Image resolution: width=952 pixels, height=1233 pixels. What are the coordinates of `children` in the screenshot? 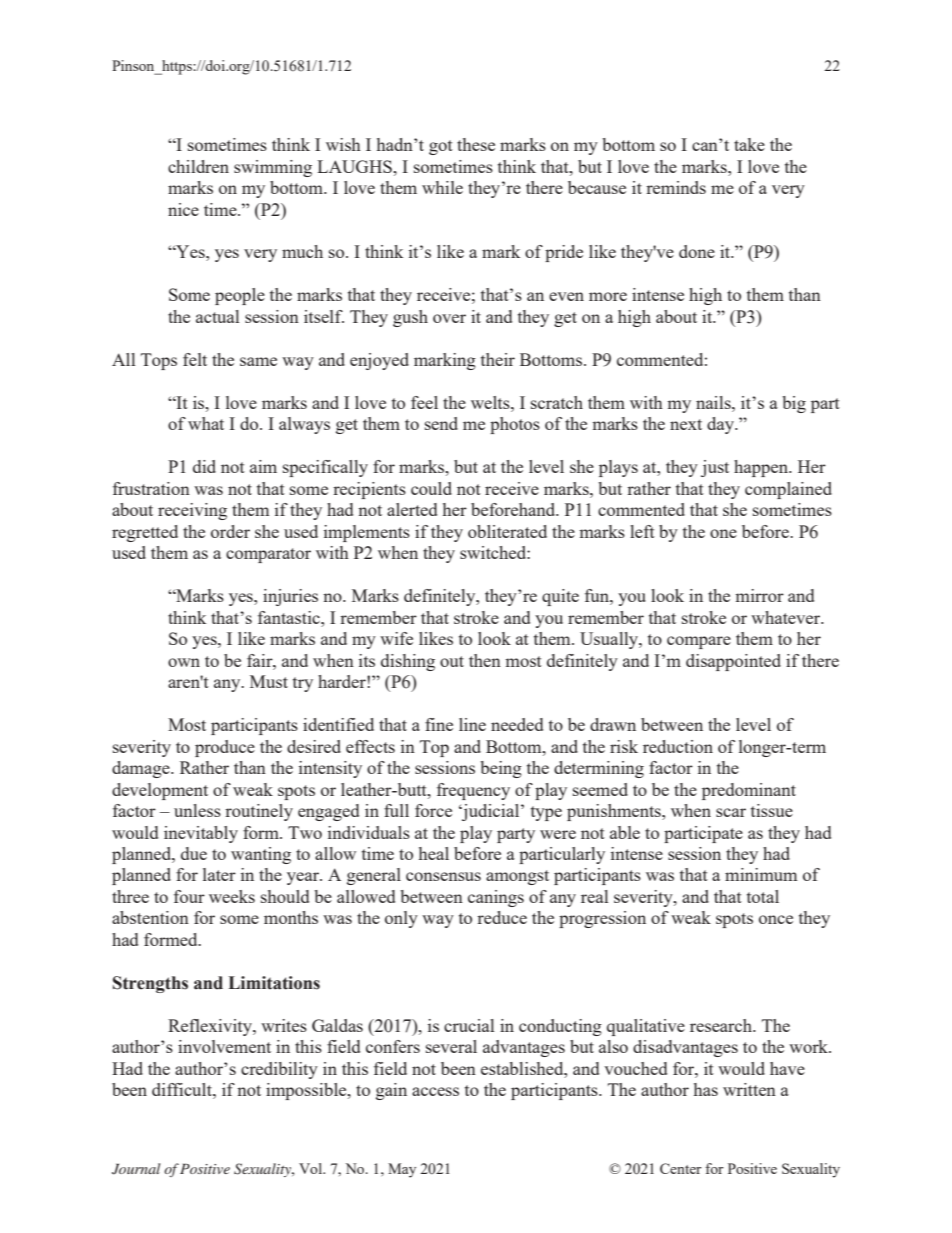 It's located at (198, 166).
